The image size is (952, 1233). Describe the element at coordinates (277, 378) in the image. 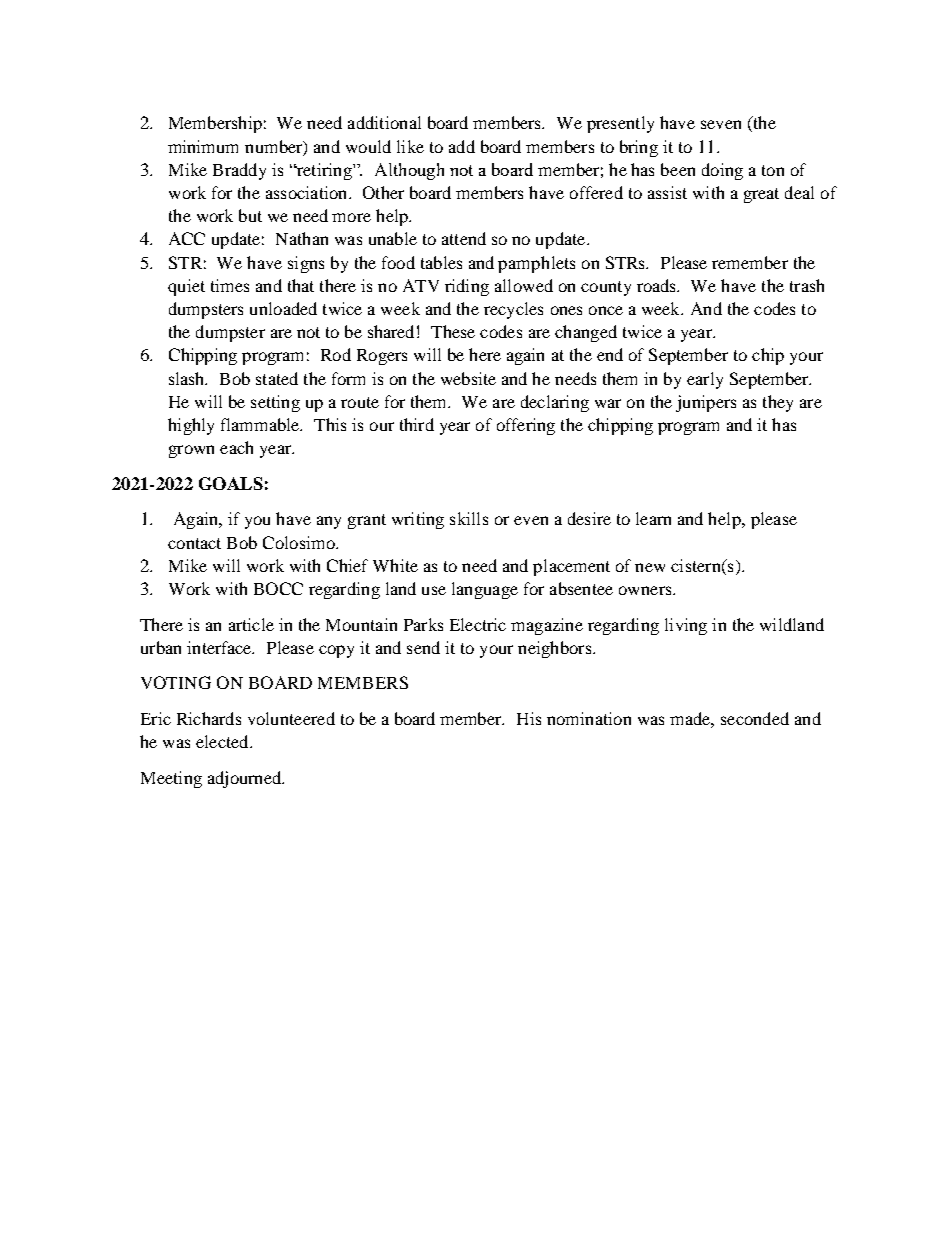

I see `stated` at that location.
